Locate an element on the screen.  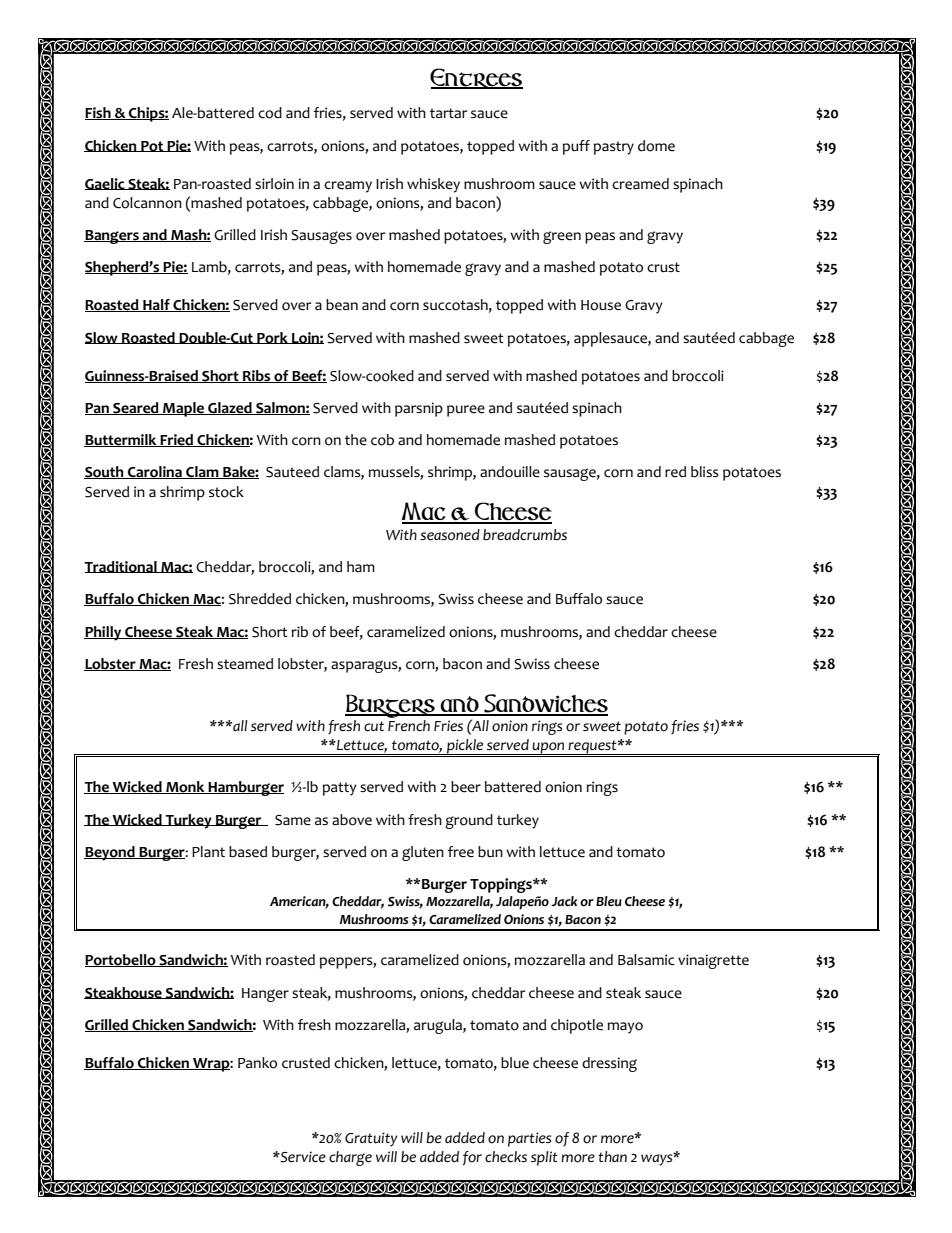
Service is located at coordinates (302, 1157).
